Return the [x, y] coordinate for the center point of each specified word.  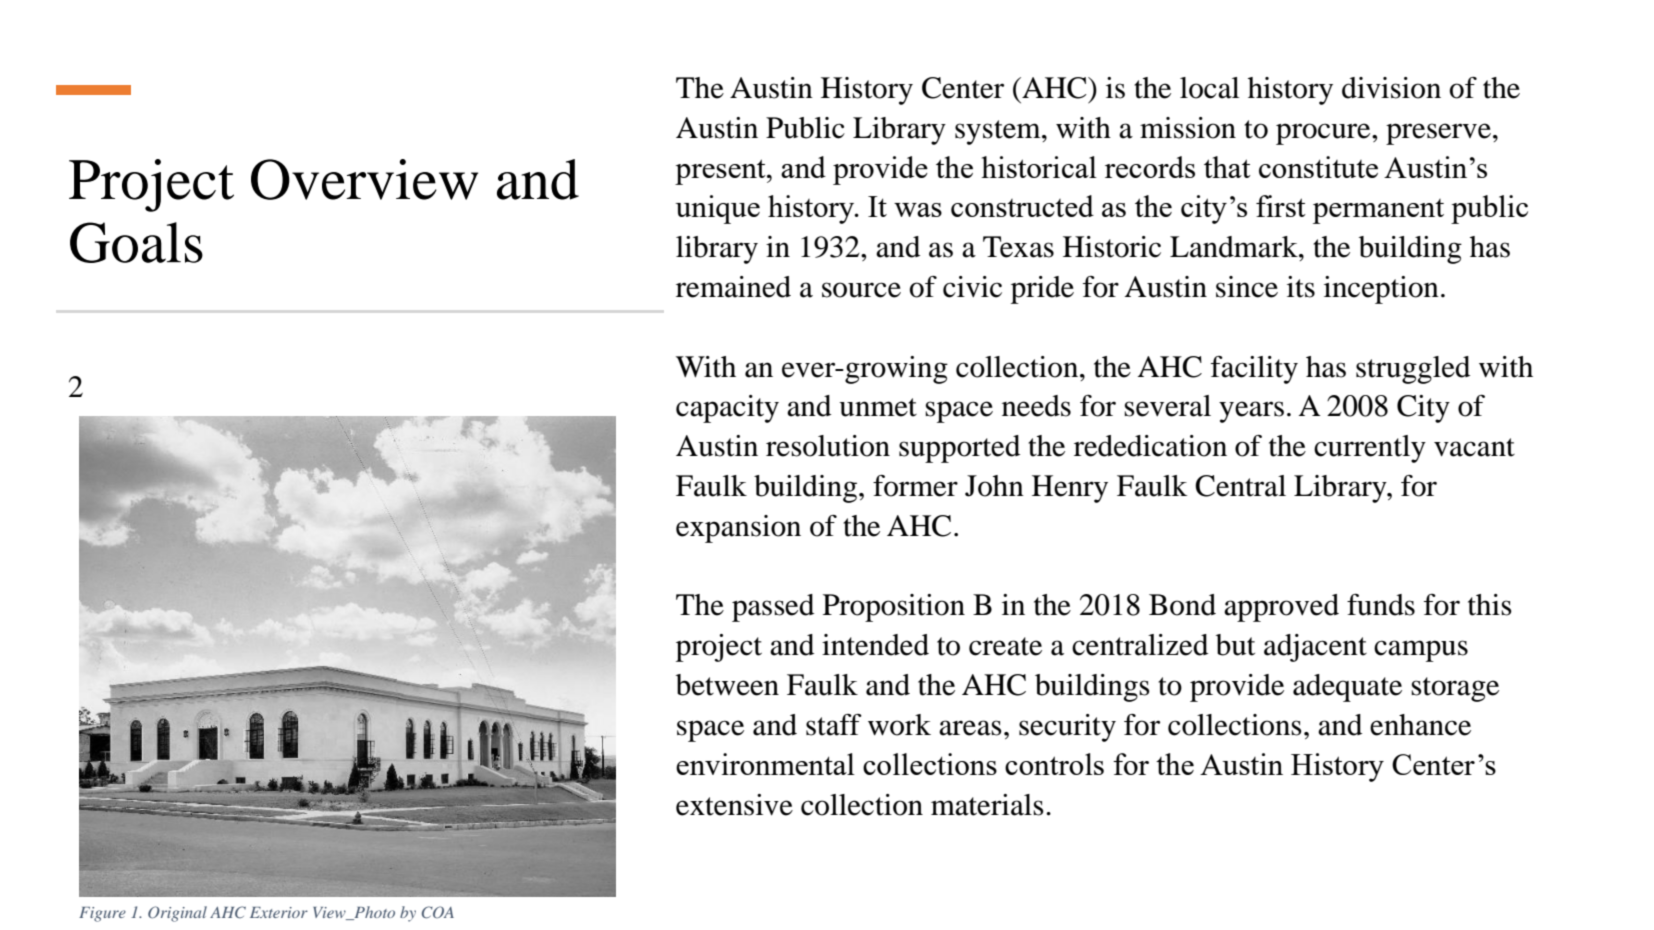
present [721, 172]
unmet [878, 407]
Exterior [279, 912]
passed [773, 608]
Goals [136, 242]
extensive [734, 805]
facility [1254, 370]
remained [733, 287]
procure [1324, 134]
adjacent [1315, 648]
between [727, 685]
